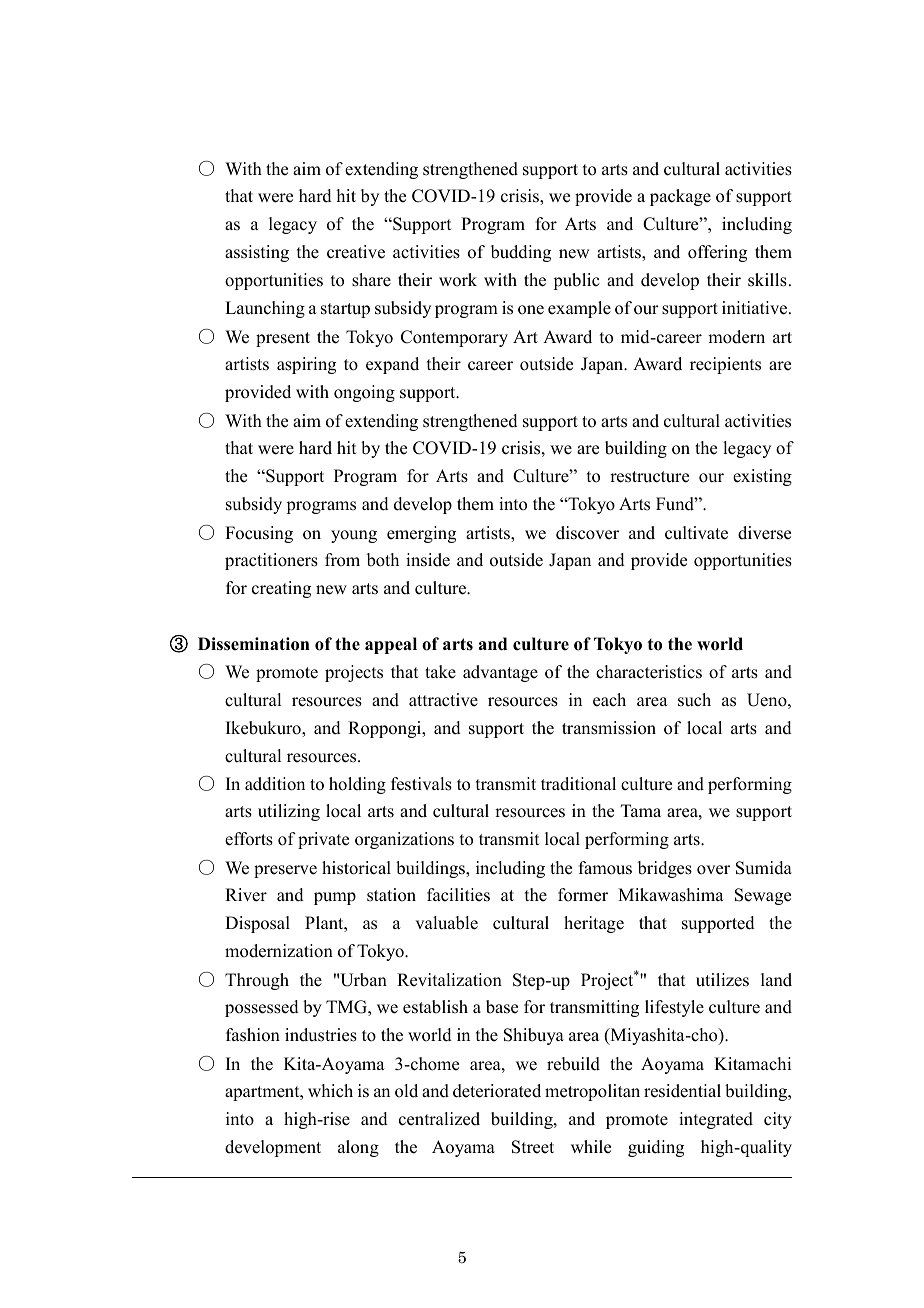 The image size is (924, 1308). What do you see at coordinates (356, 252) in the screenshot?
I see `creative` at bounding box center [356, 252].
